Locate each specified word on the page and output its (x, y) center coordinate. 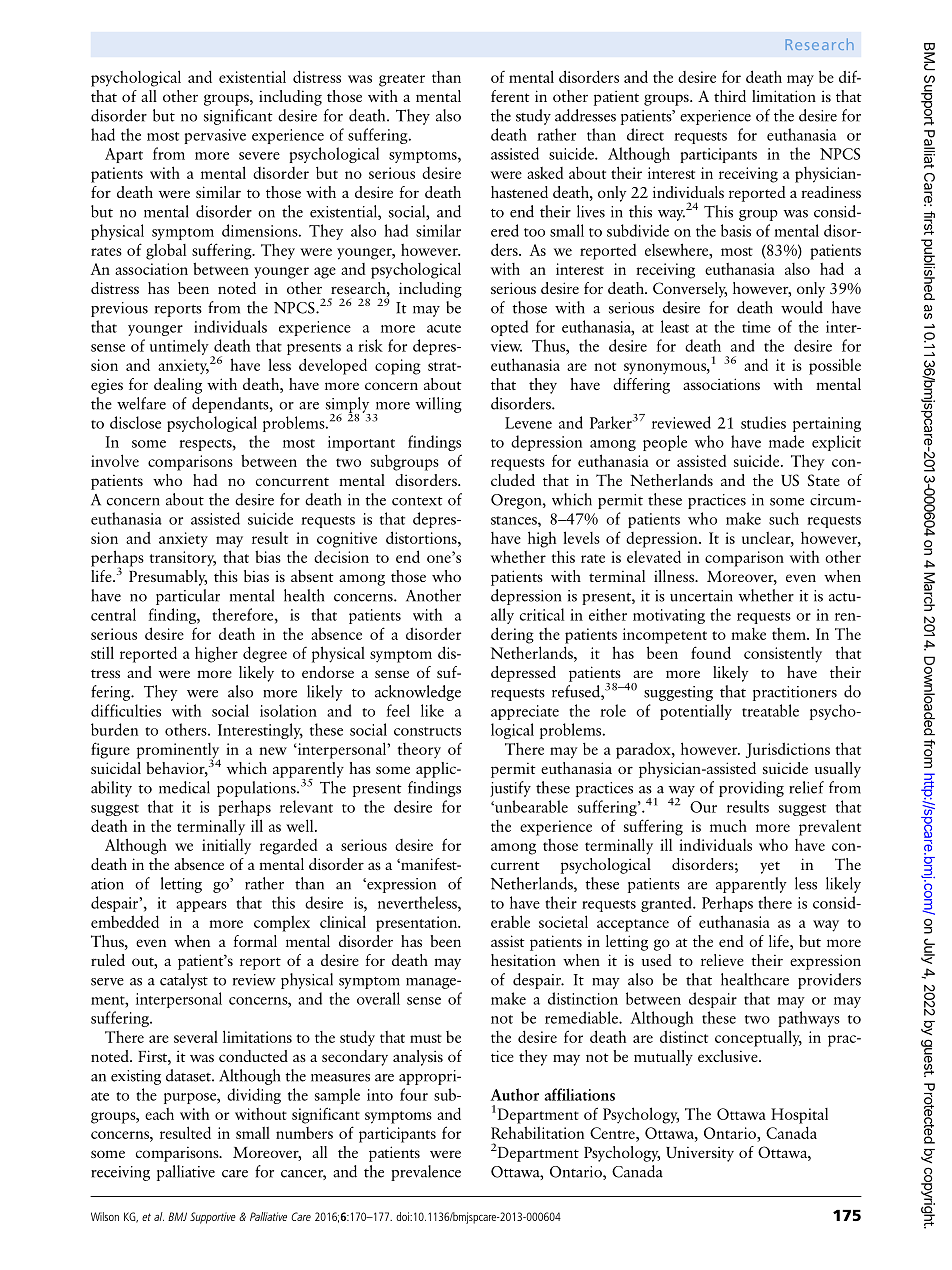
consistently (783, 655)
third (730, 96)
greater (402, 80)
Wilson (105, 1216)
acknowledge (418, 693)
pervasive (215, 136)
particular (188, 597)
